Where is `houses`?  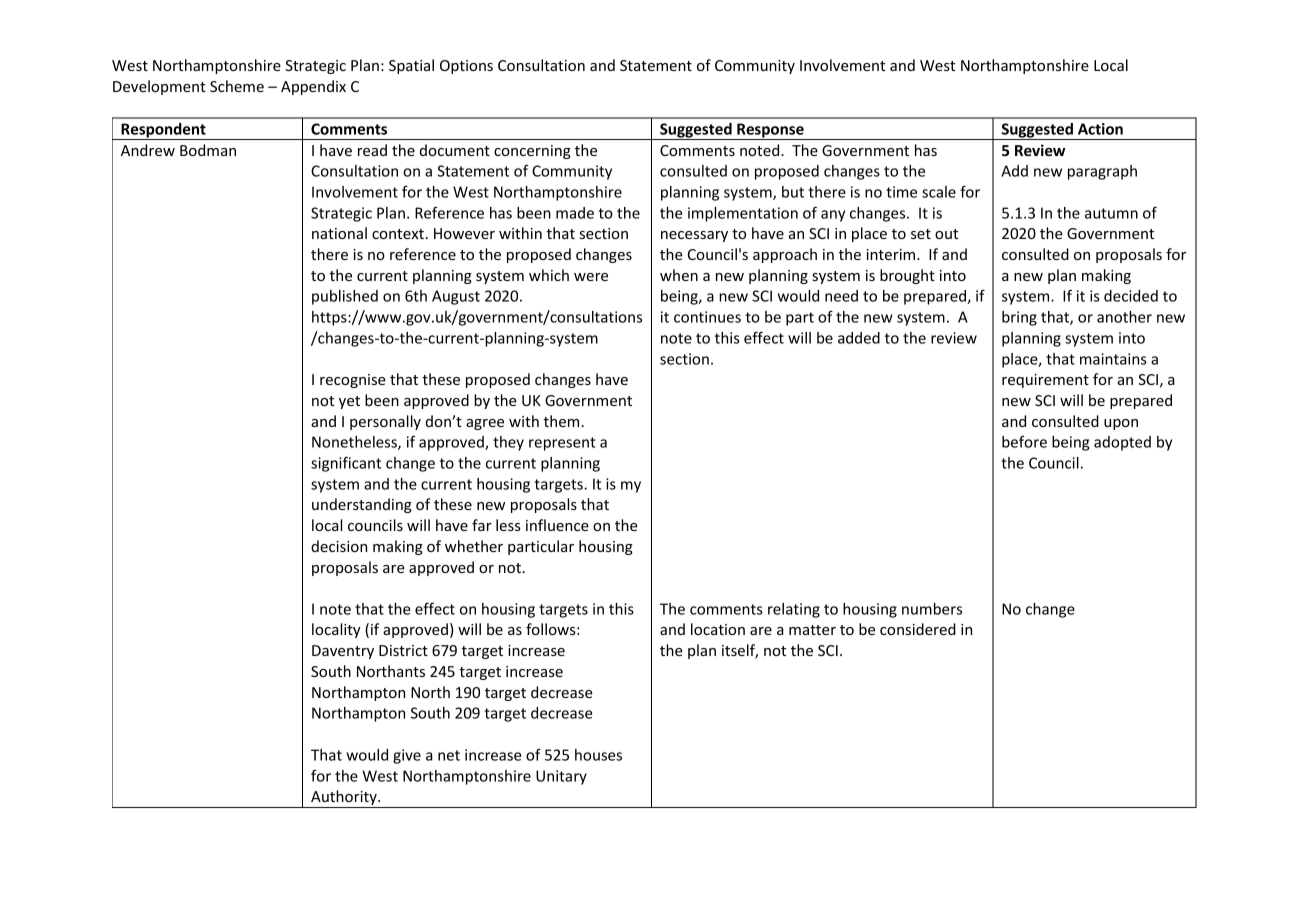 houses is located at coordinates (598, 755).
